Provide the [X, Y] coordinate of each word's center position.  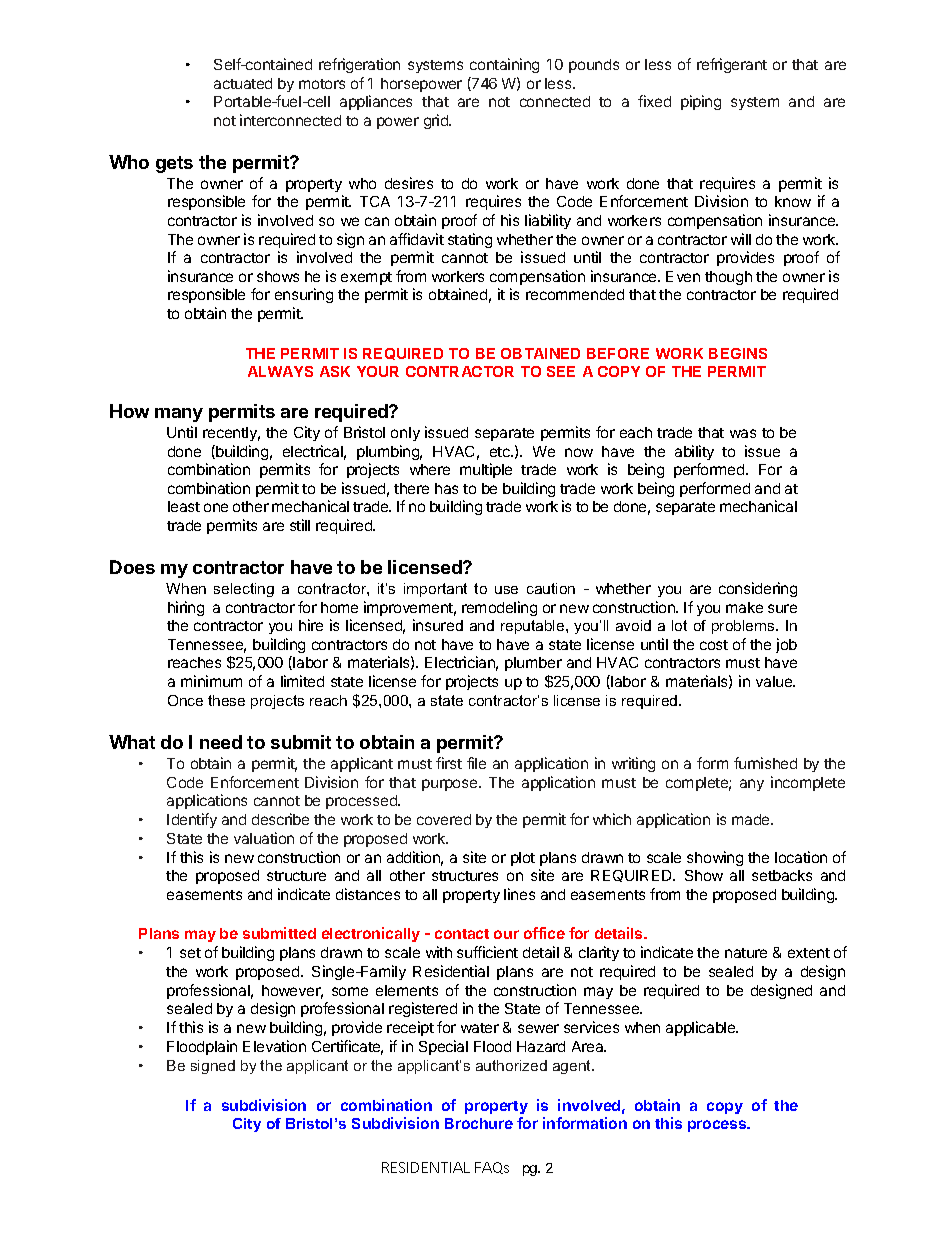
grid [437, 121]
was [743, 433]
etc [501, 452]
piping [701, 102]
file [476, 763]
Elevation [274, 1046]
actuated [243, 83]
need [221, 742]
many [179, 415]
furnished [765, 763]
